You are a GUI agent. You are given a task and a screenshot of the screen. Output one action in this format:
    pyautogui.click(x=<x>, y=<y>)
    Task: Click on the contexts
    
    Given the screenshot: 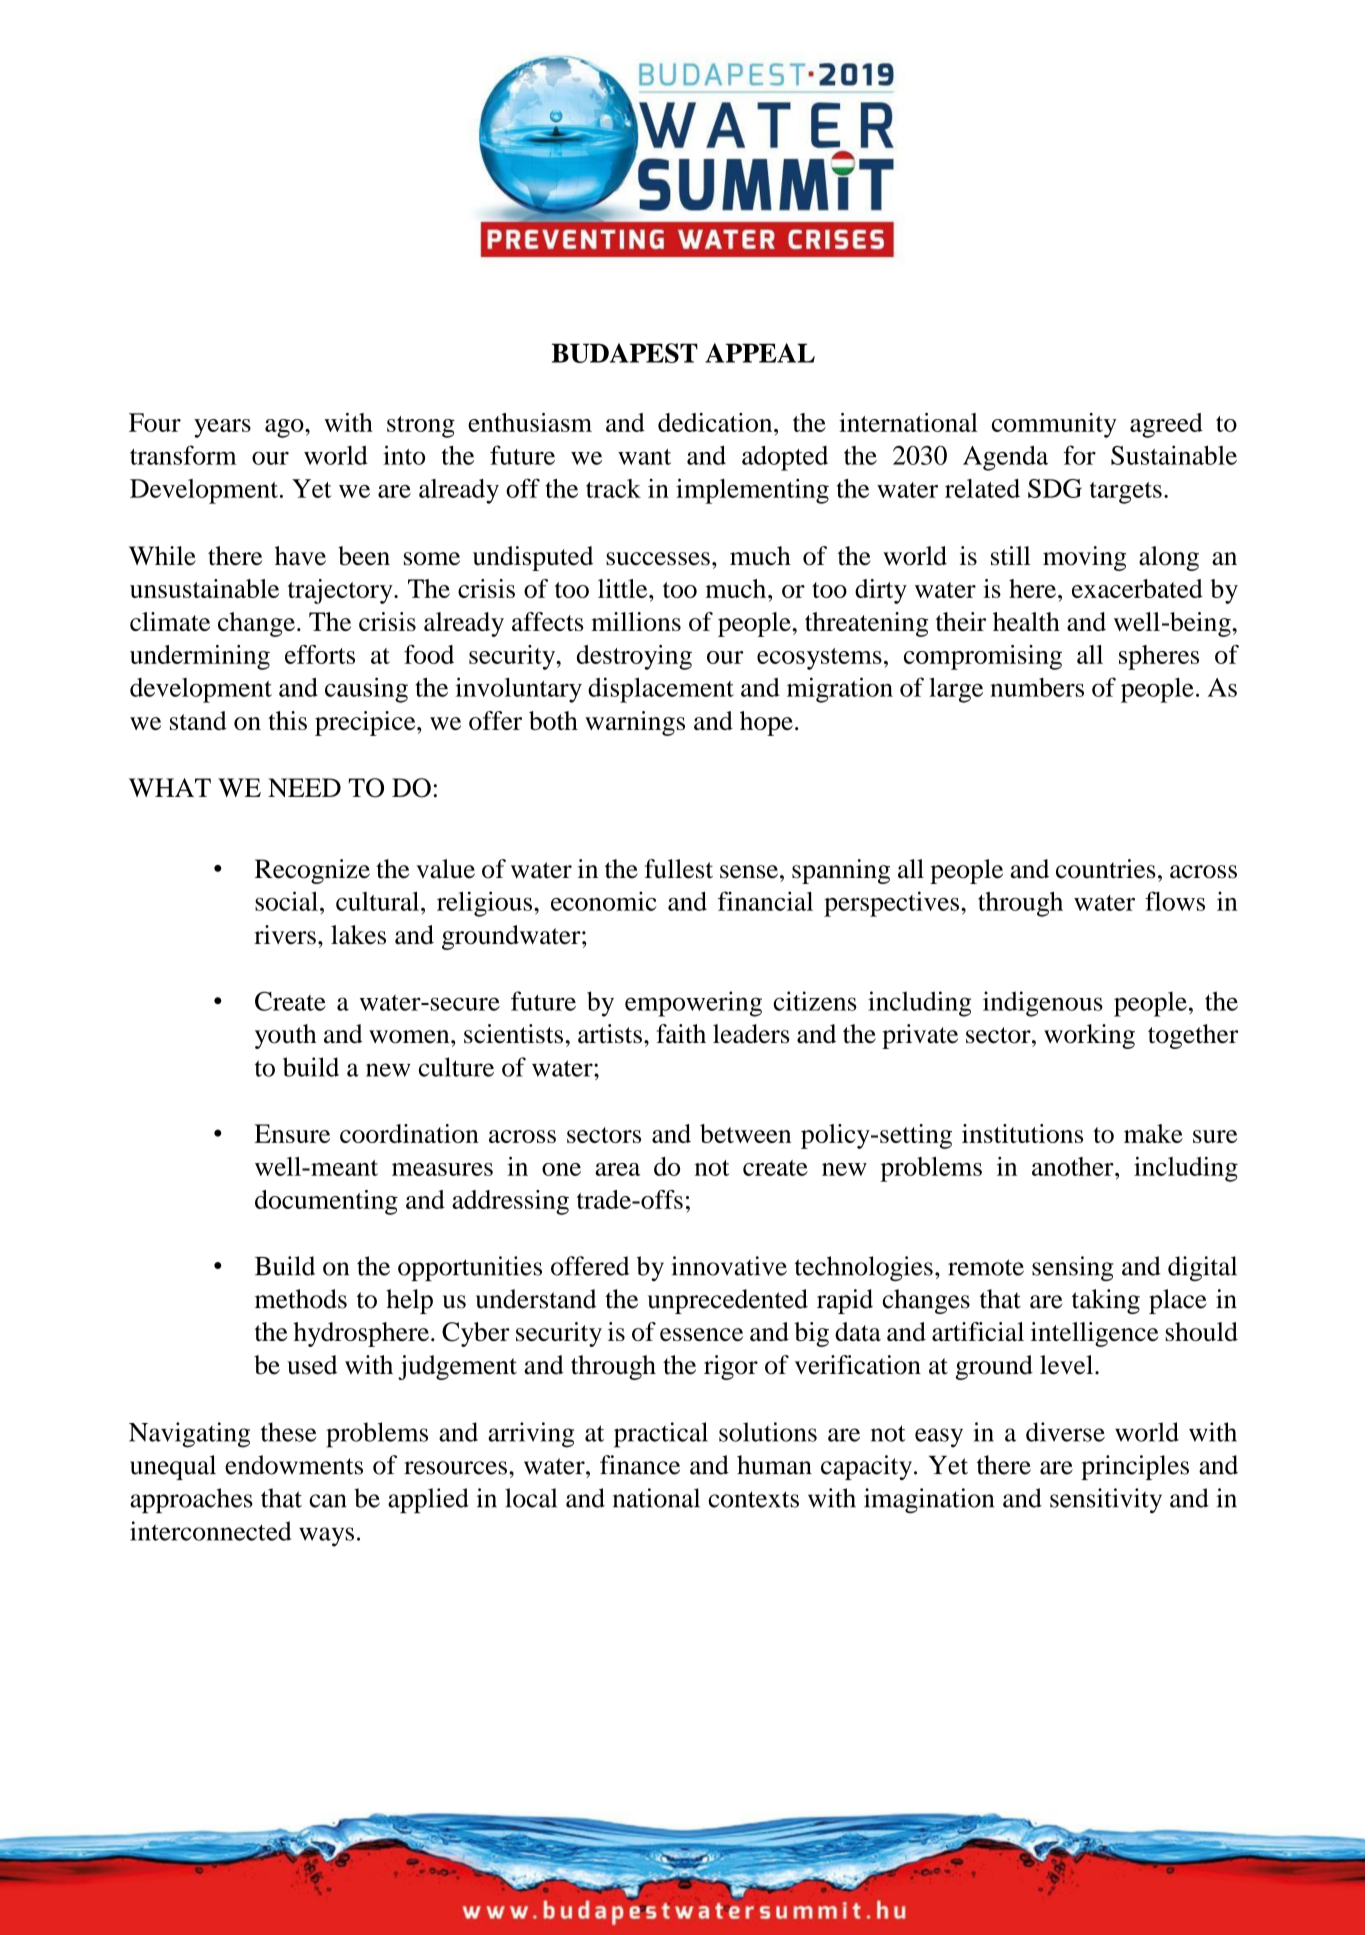 What is the action you would take?
    pyautogui.click(x=753, y=1499)
